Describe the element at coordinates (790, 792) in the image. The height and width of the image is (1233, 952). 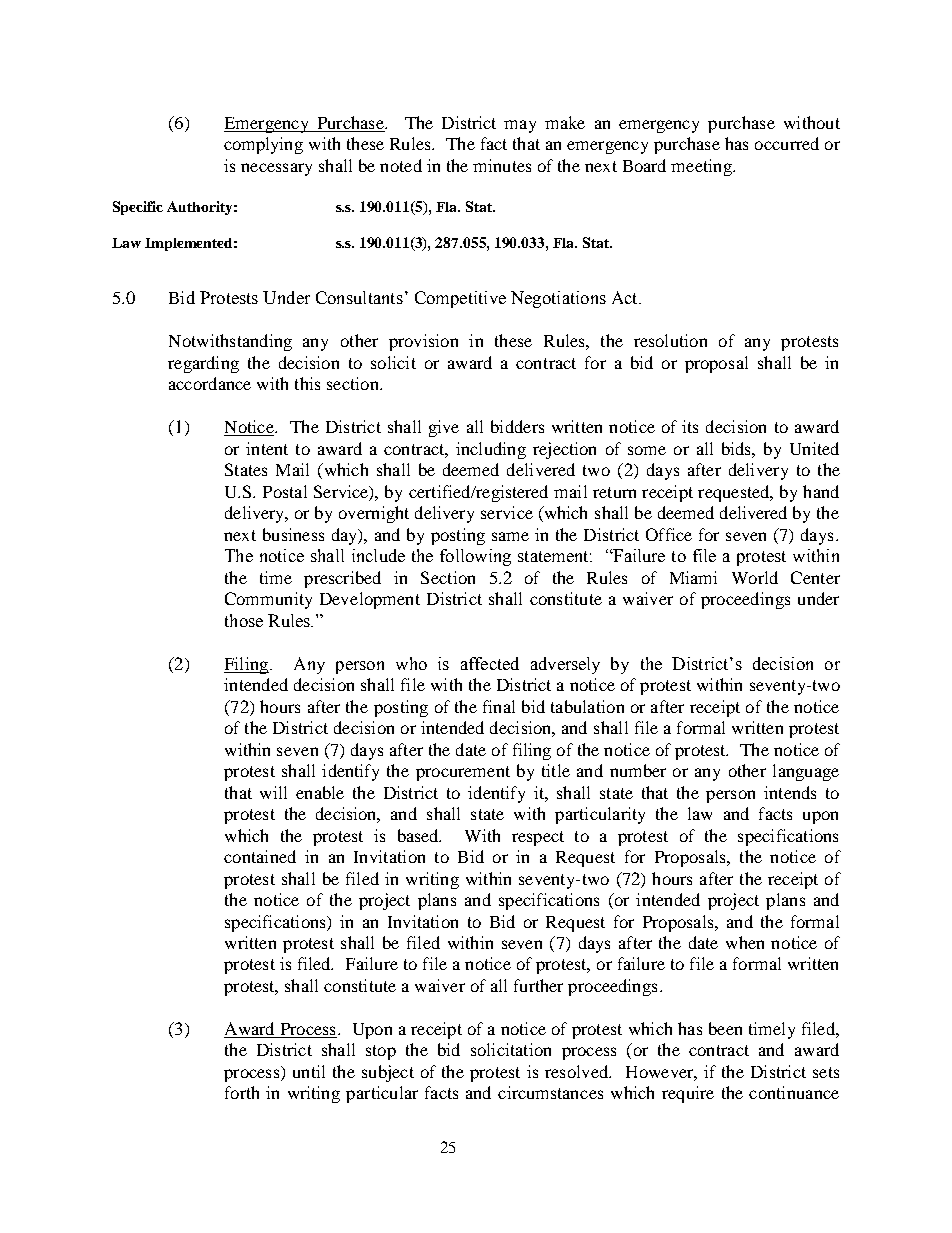
I see `intends` at that location.
